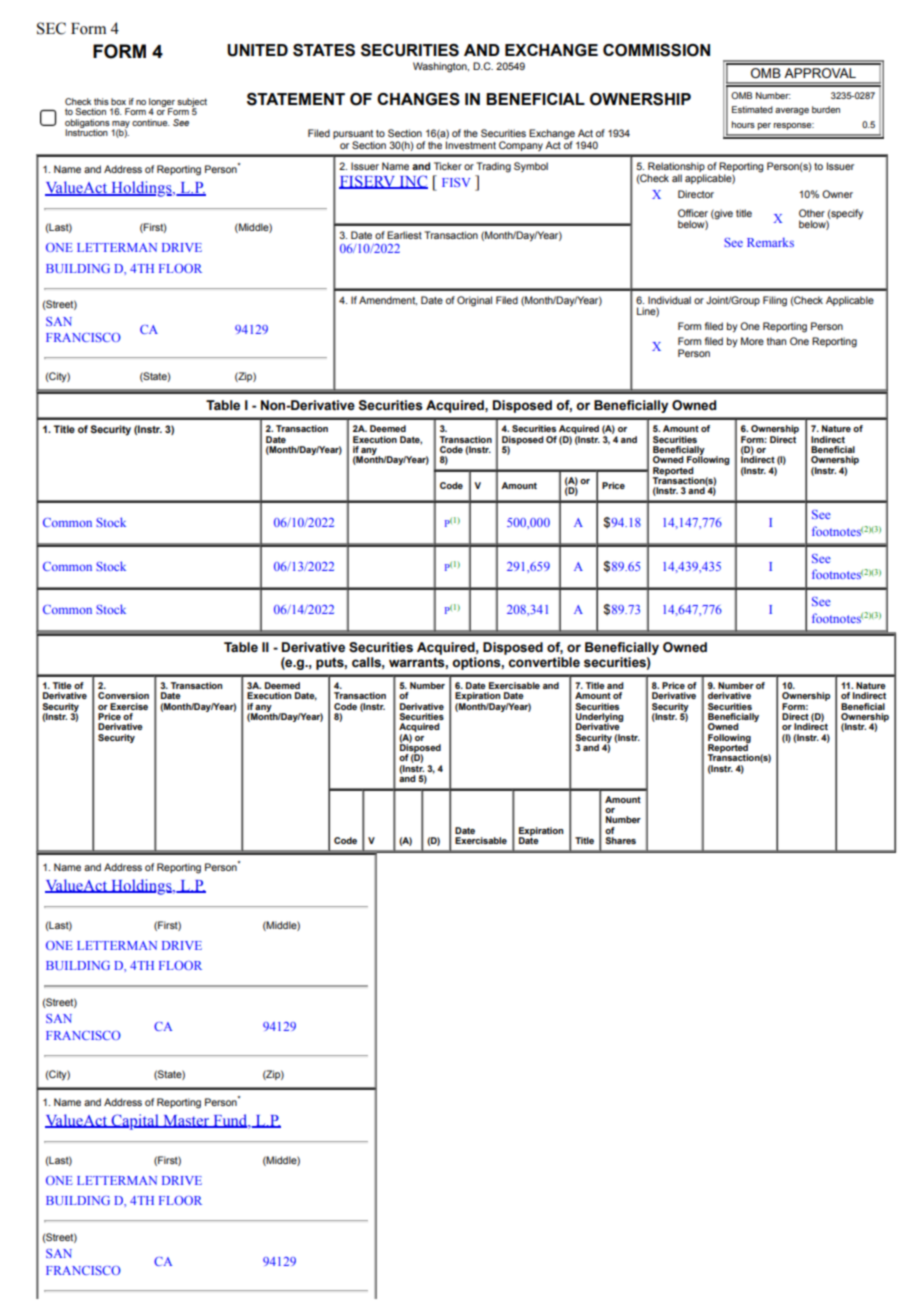 This screenshot has height=1308, width=924. What do you see at coordinates (544, 662) in the screenshot?
I see `convertible` at bounding box center [544, 662].
